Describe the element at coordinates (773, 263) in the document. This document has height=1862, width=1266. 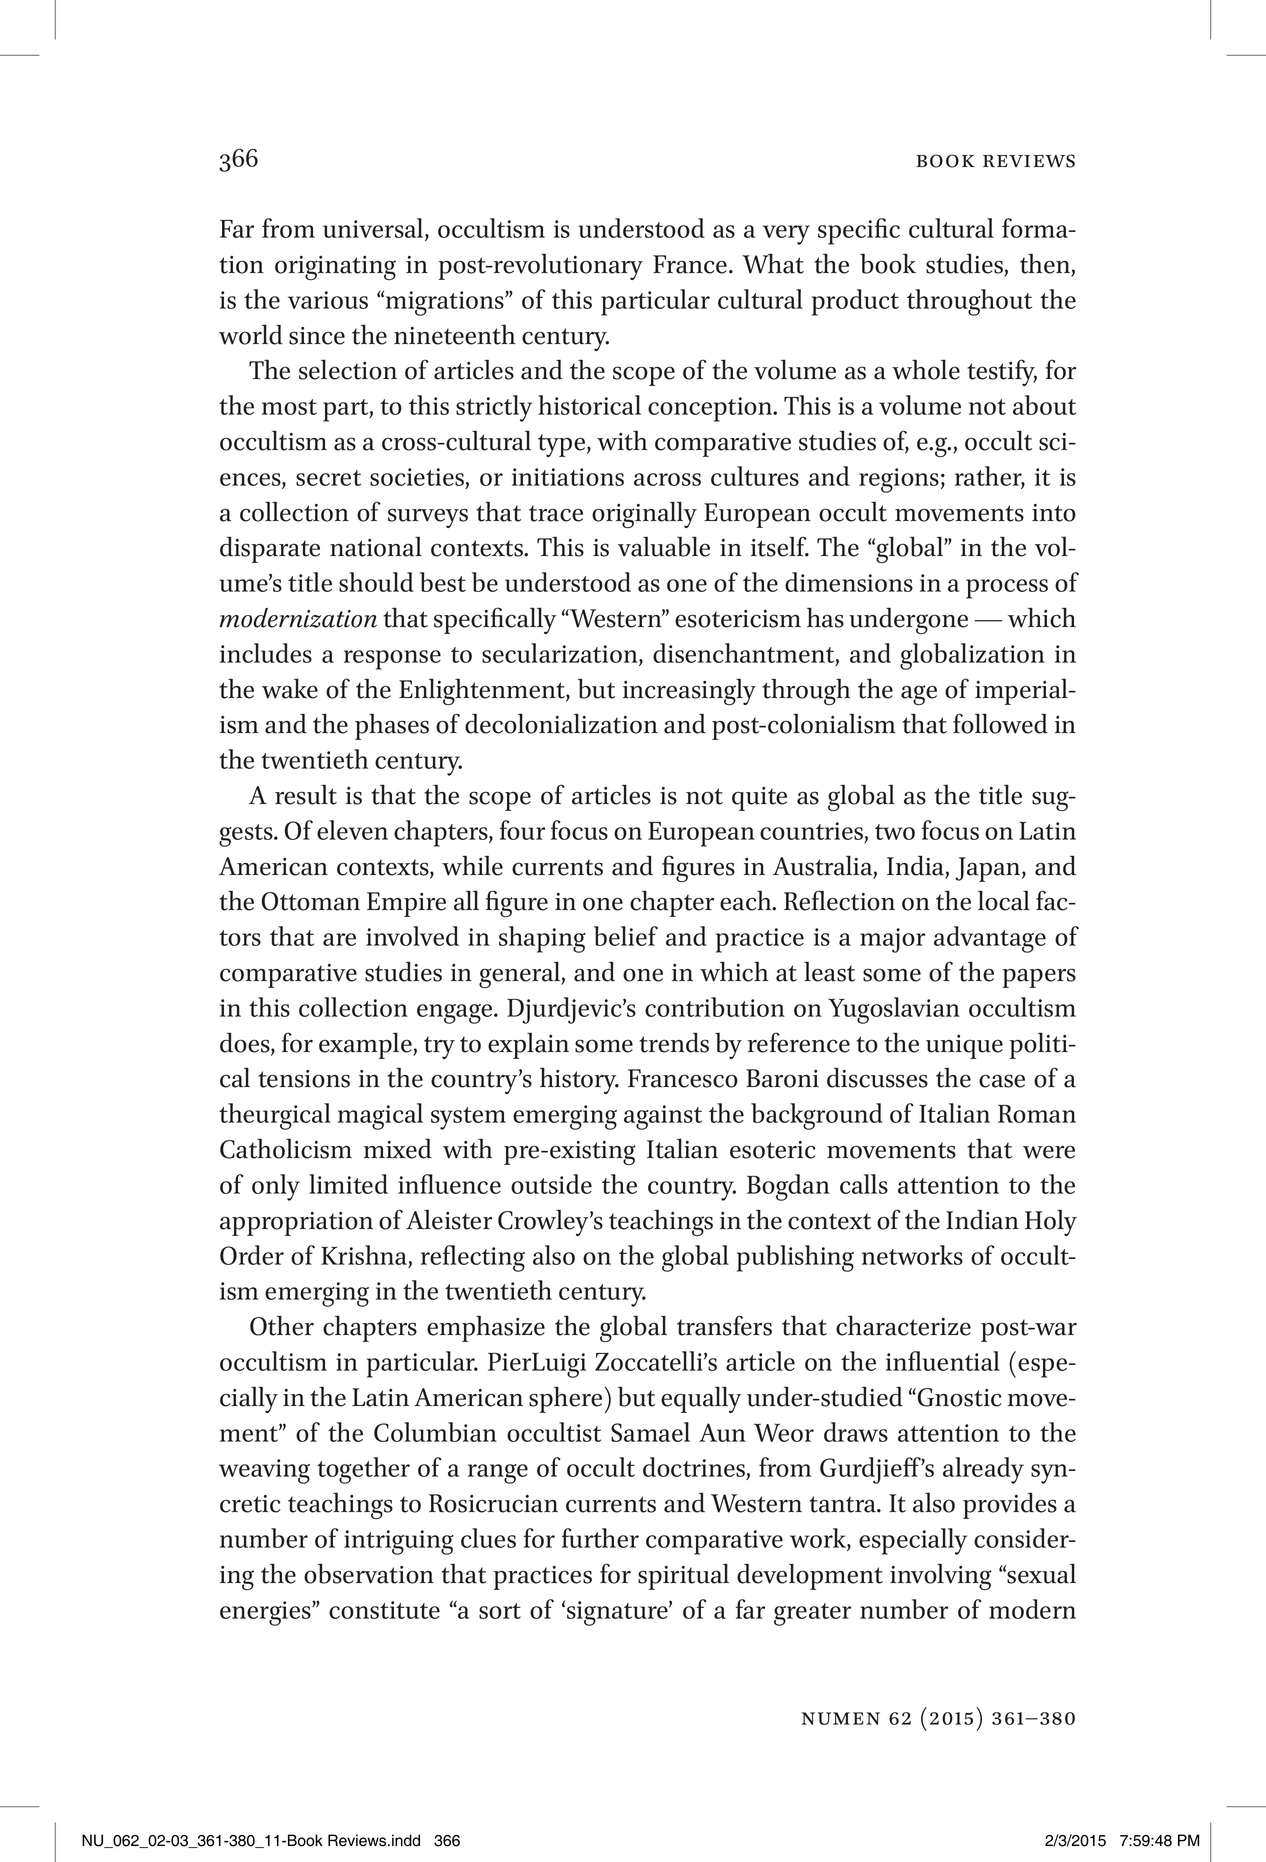
I see `What` at that location.
